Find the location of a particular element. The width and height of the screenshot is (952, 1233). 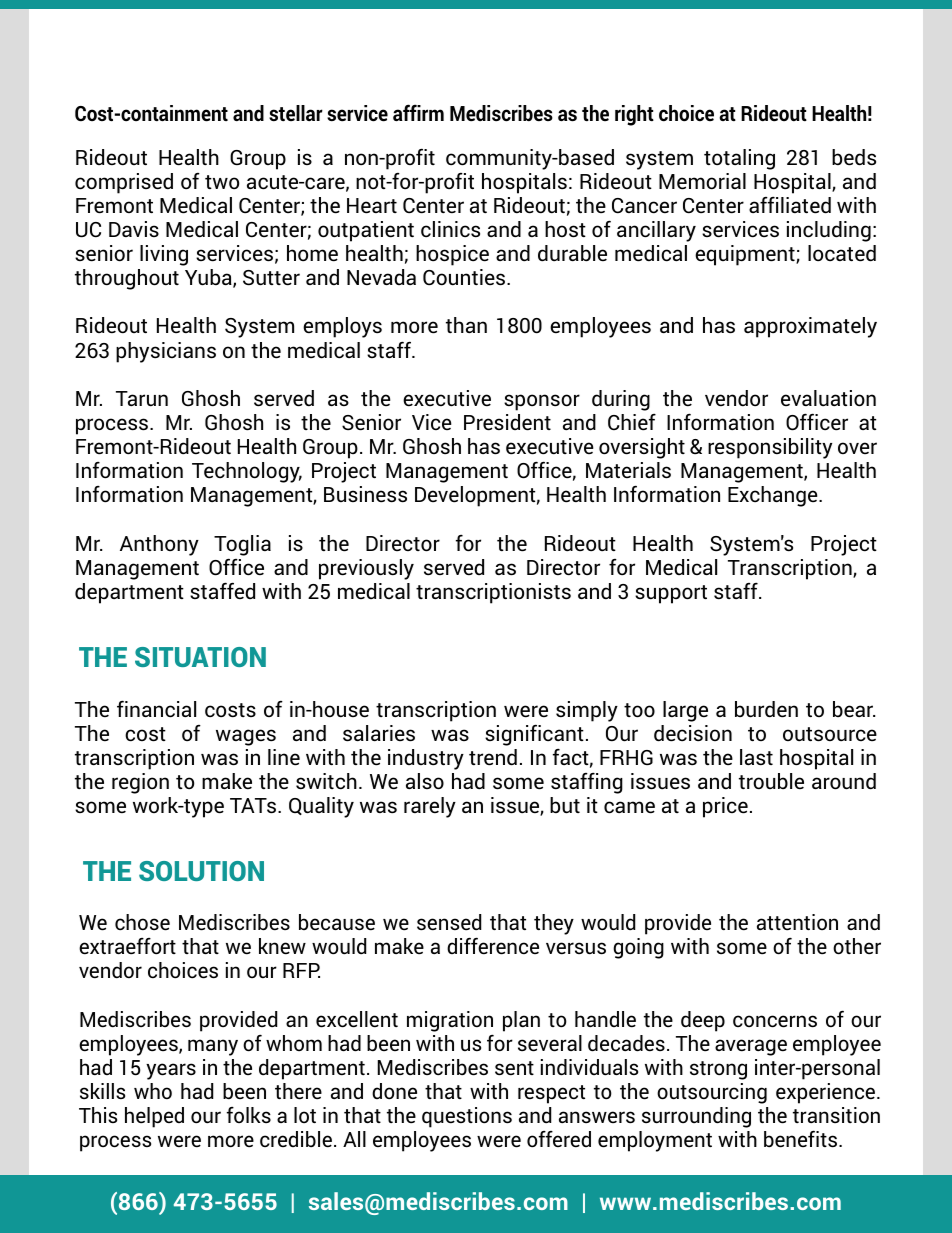

affirm is located at coordinates (418, 112).
